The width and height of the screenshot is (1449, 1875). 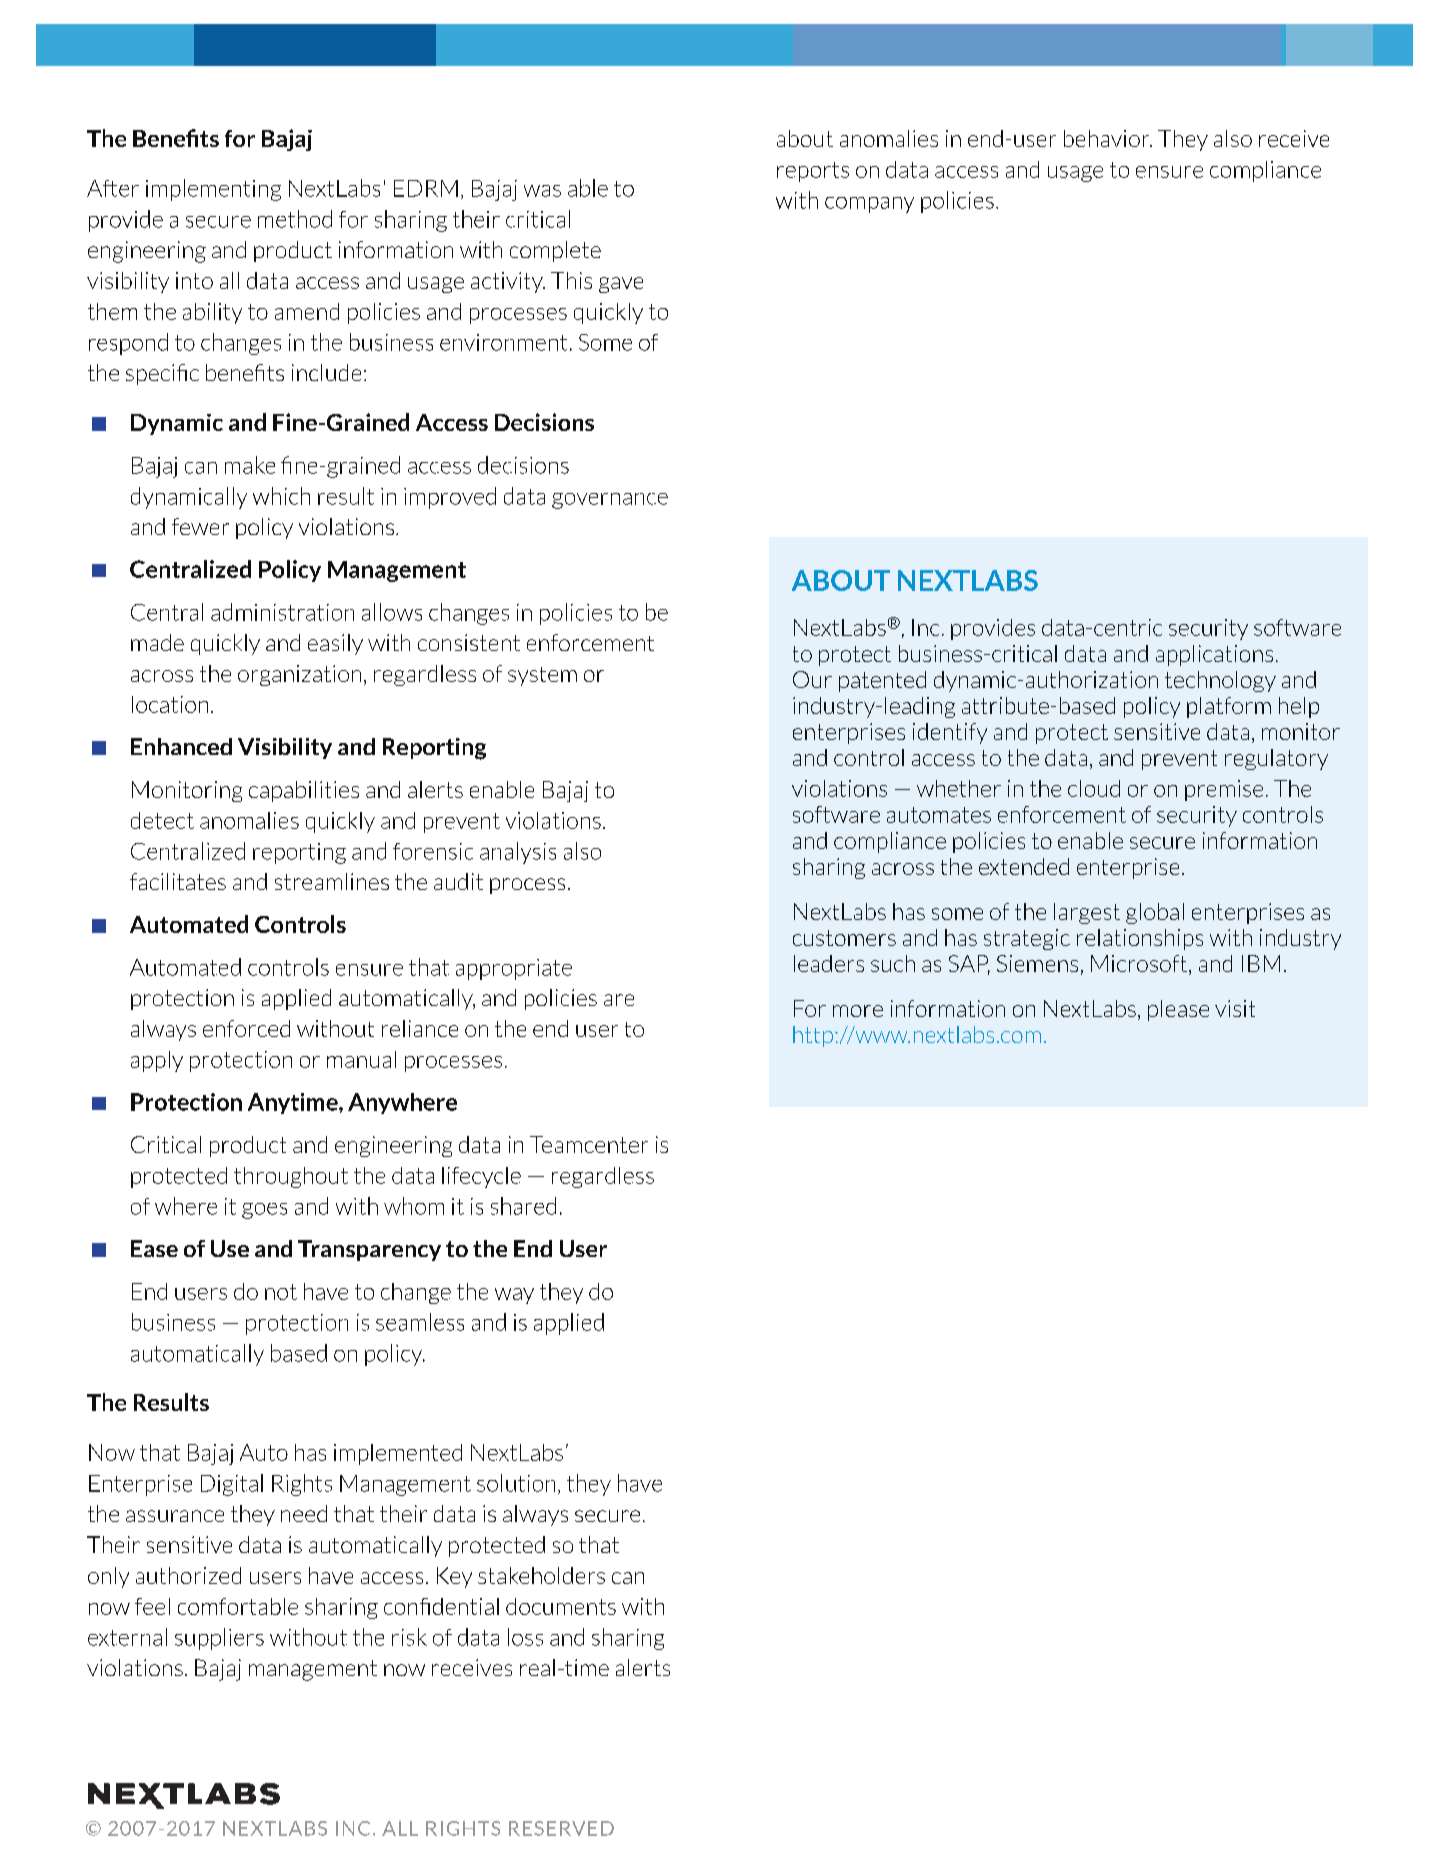 I want to click on goes, so click(x=264, y=1211).
